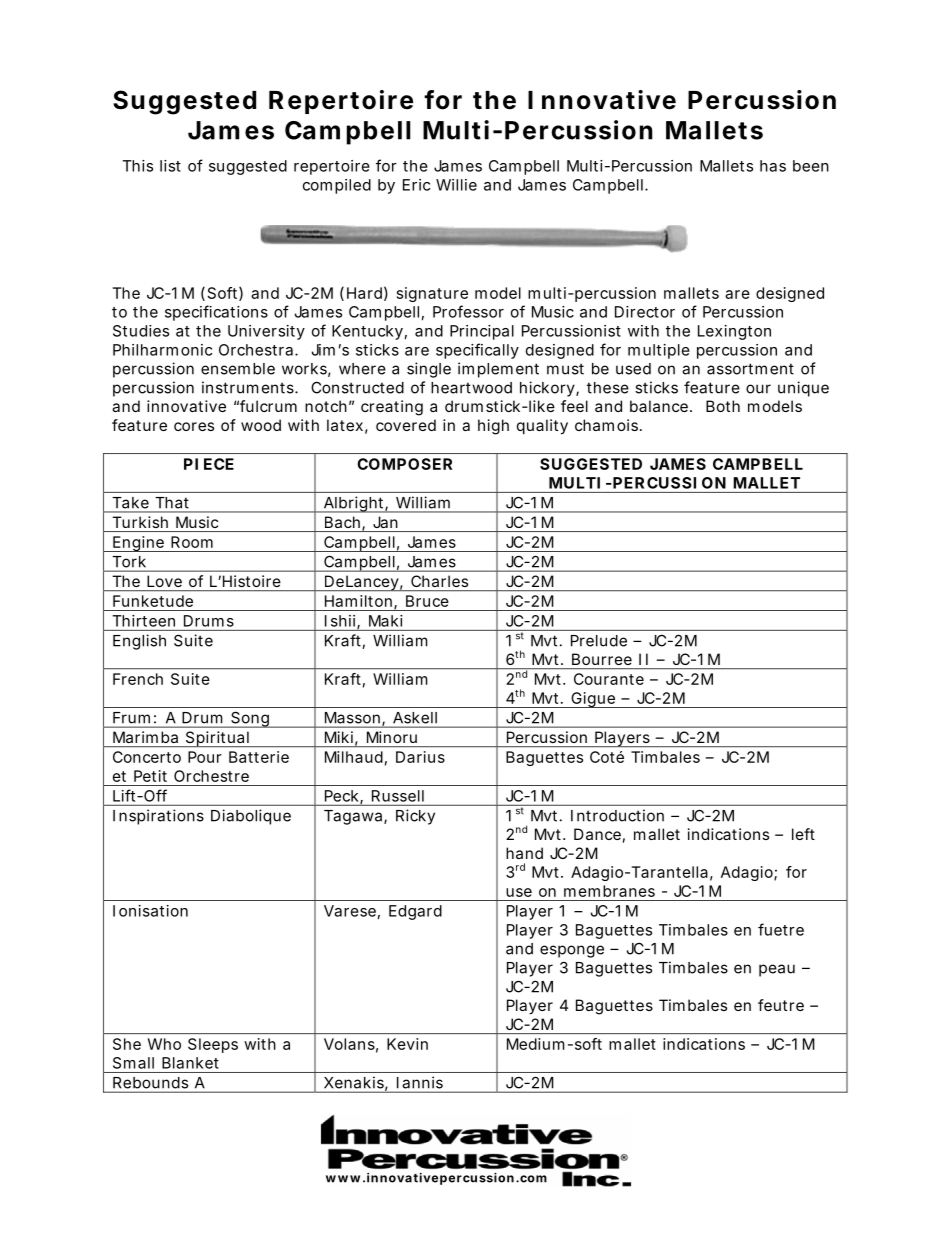 The height and width of the screenshot is (1233, 952). What do you see at coordinates (803, 834) in the screenshot?
I see `left` at bounding box center [803, 834].
